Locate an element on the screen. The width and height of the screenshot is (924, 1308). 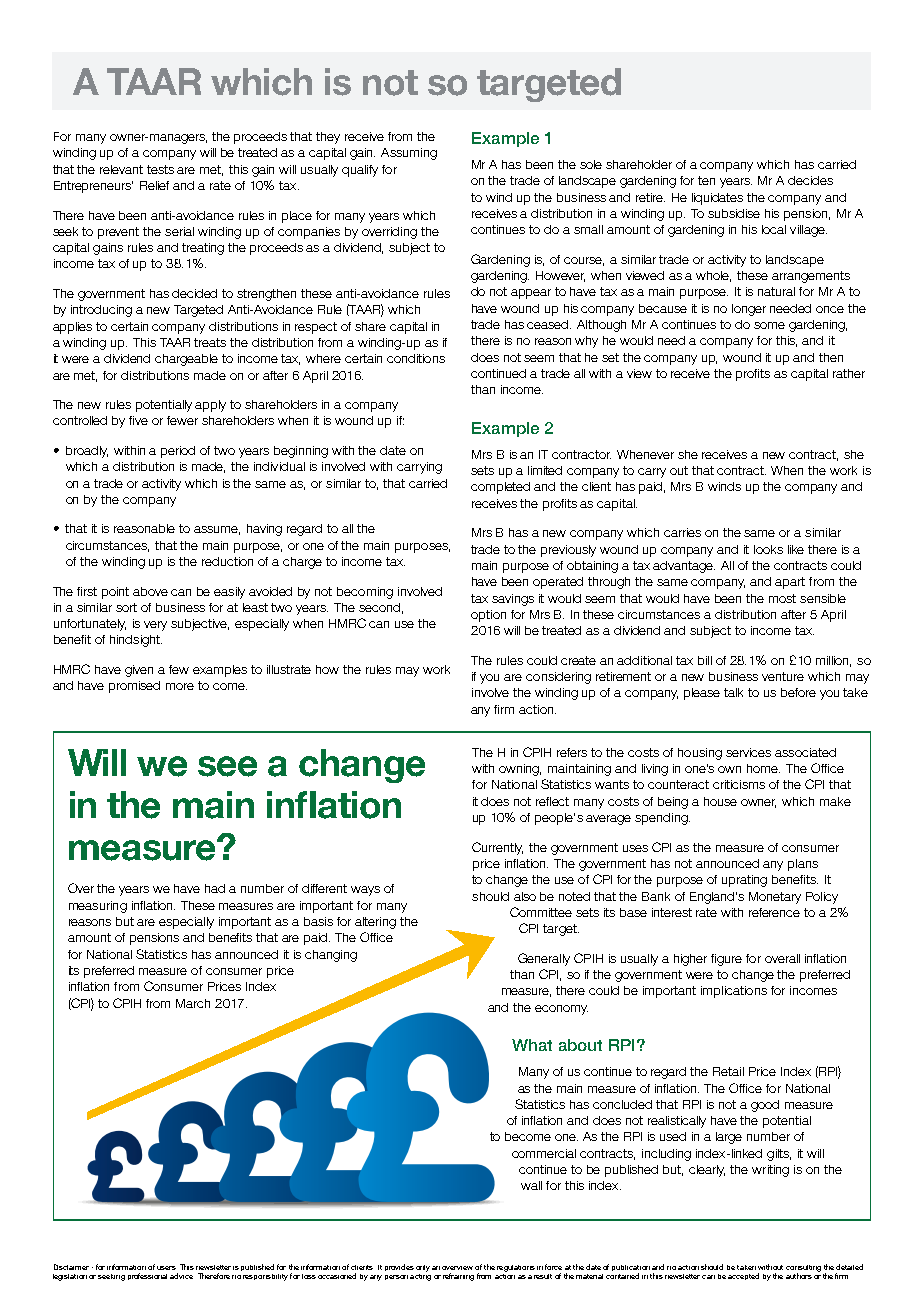
refraining is located at coordinates (458, 1277).
